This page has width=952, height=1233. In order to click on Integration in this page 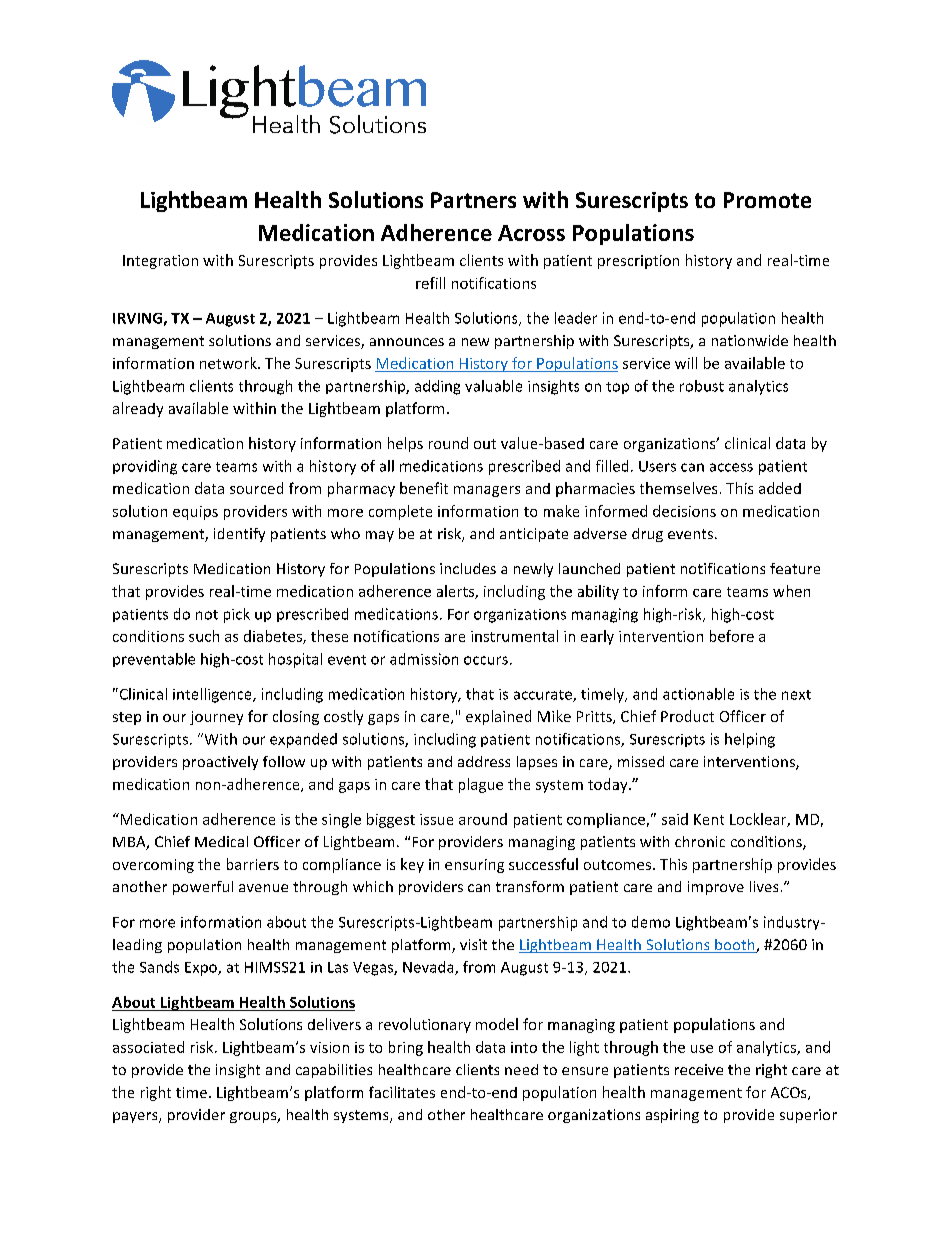, I will do `click(160, 262)`.
